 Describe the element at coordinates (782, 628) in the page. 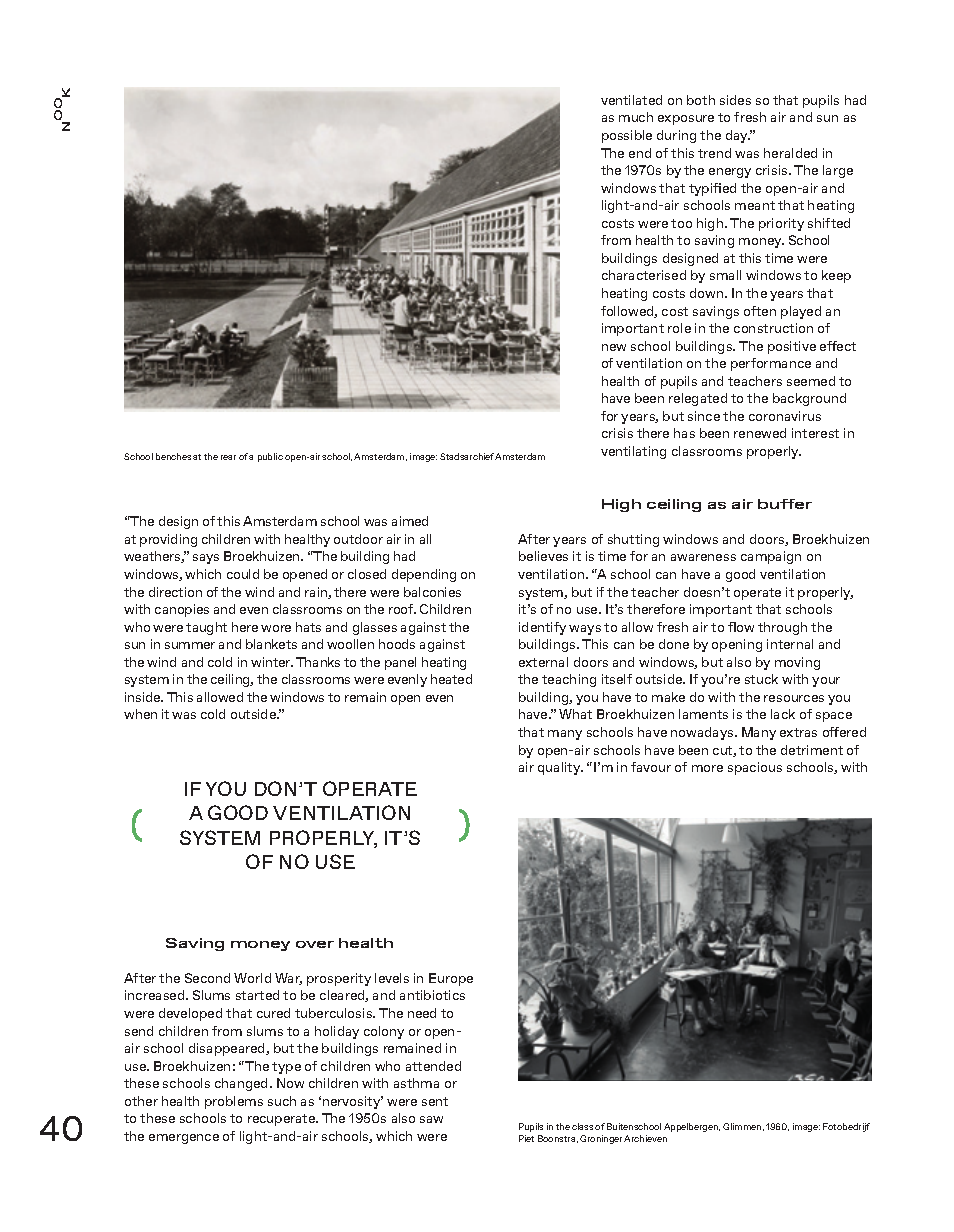

I see `through` at that location.
